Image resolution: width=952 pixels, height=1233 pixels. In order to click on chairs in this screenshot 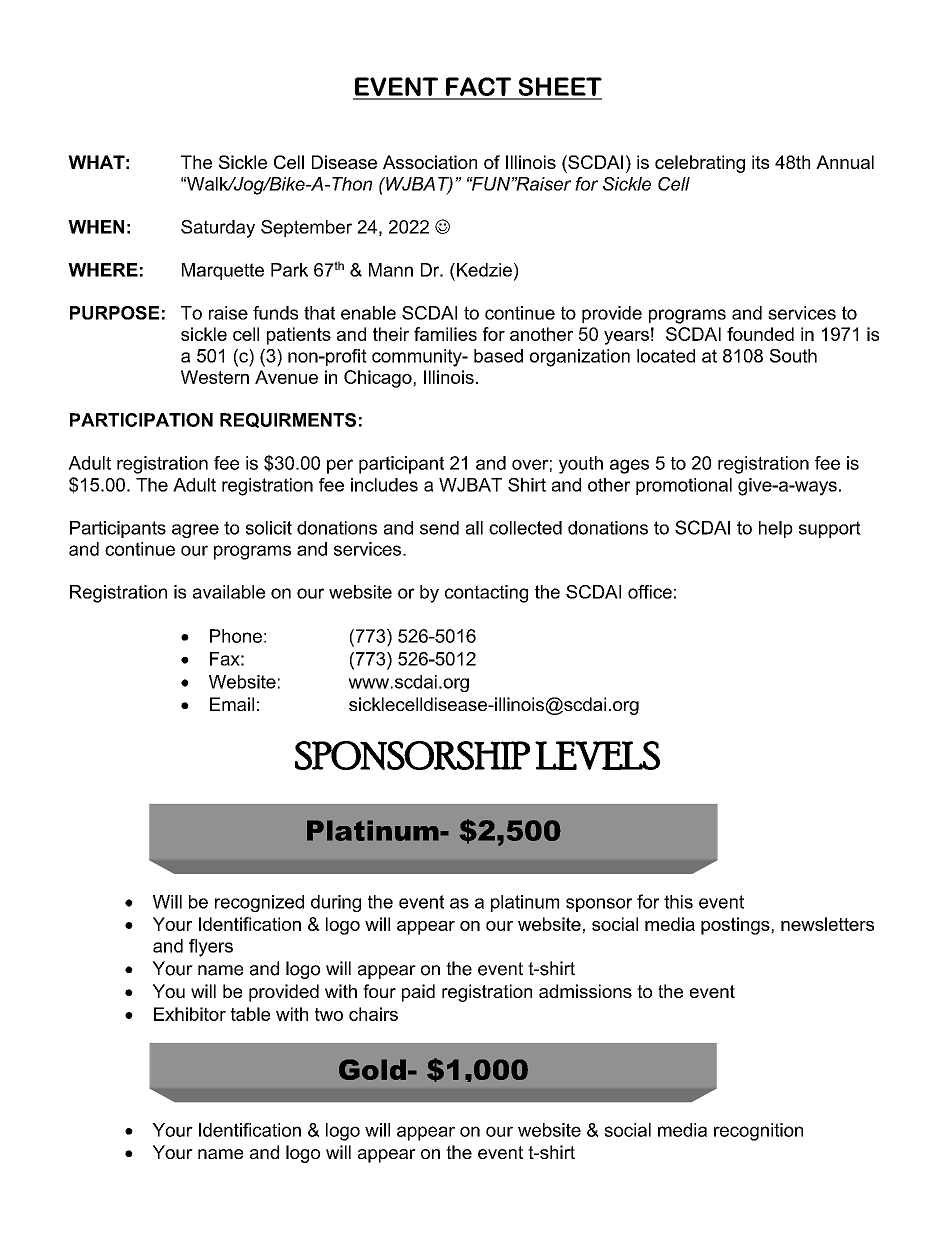, I will do `click(373, 1014)`.
